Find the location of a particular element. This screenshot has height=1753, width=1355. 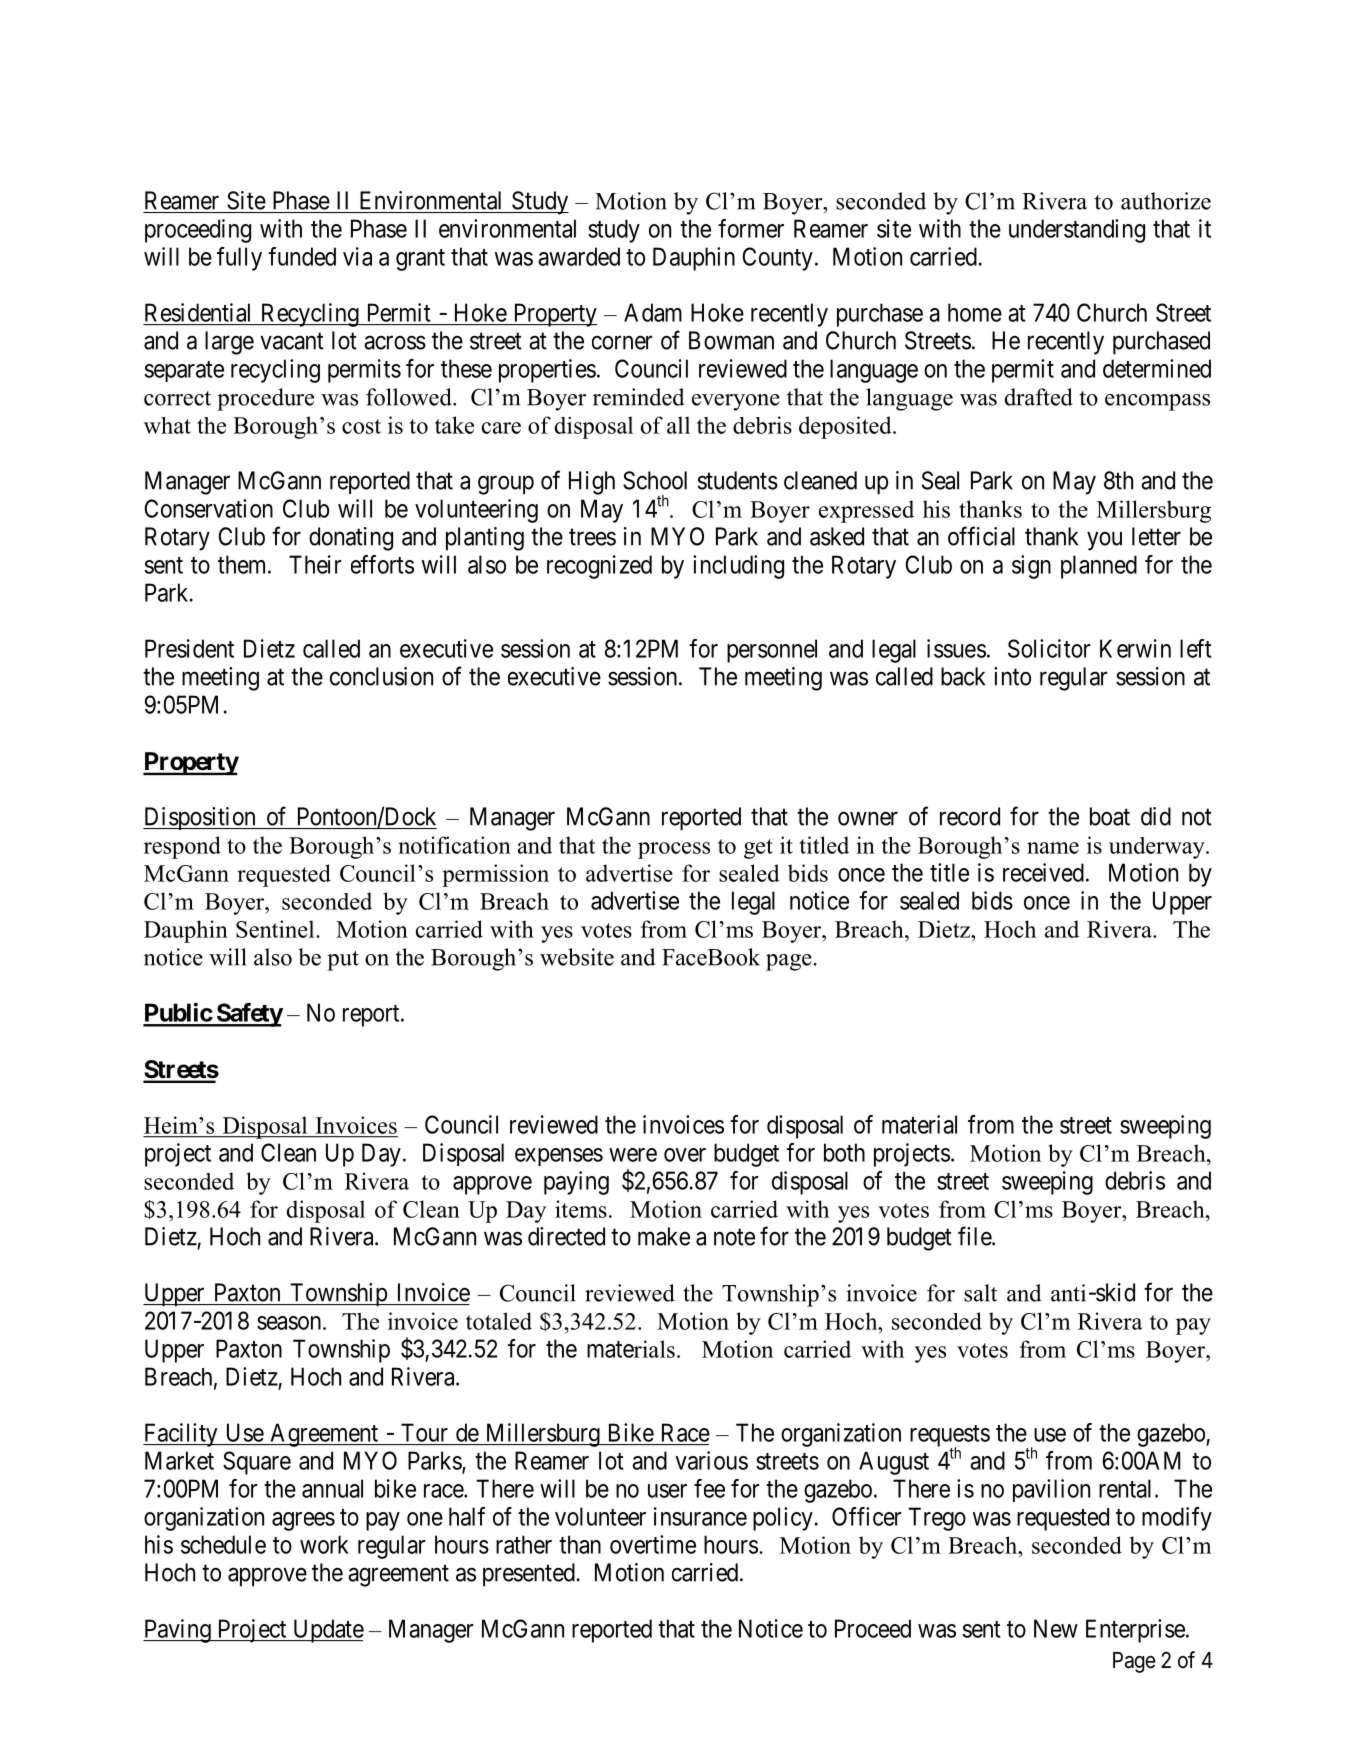

insurance is located at coordinates (700, 1516).
